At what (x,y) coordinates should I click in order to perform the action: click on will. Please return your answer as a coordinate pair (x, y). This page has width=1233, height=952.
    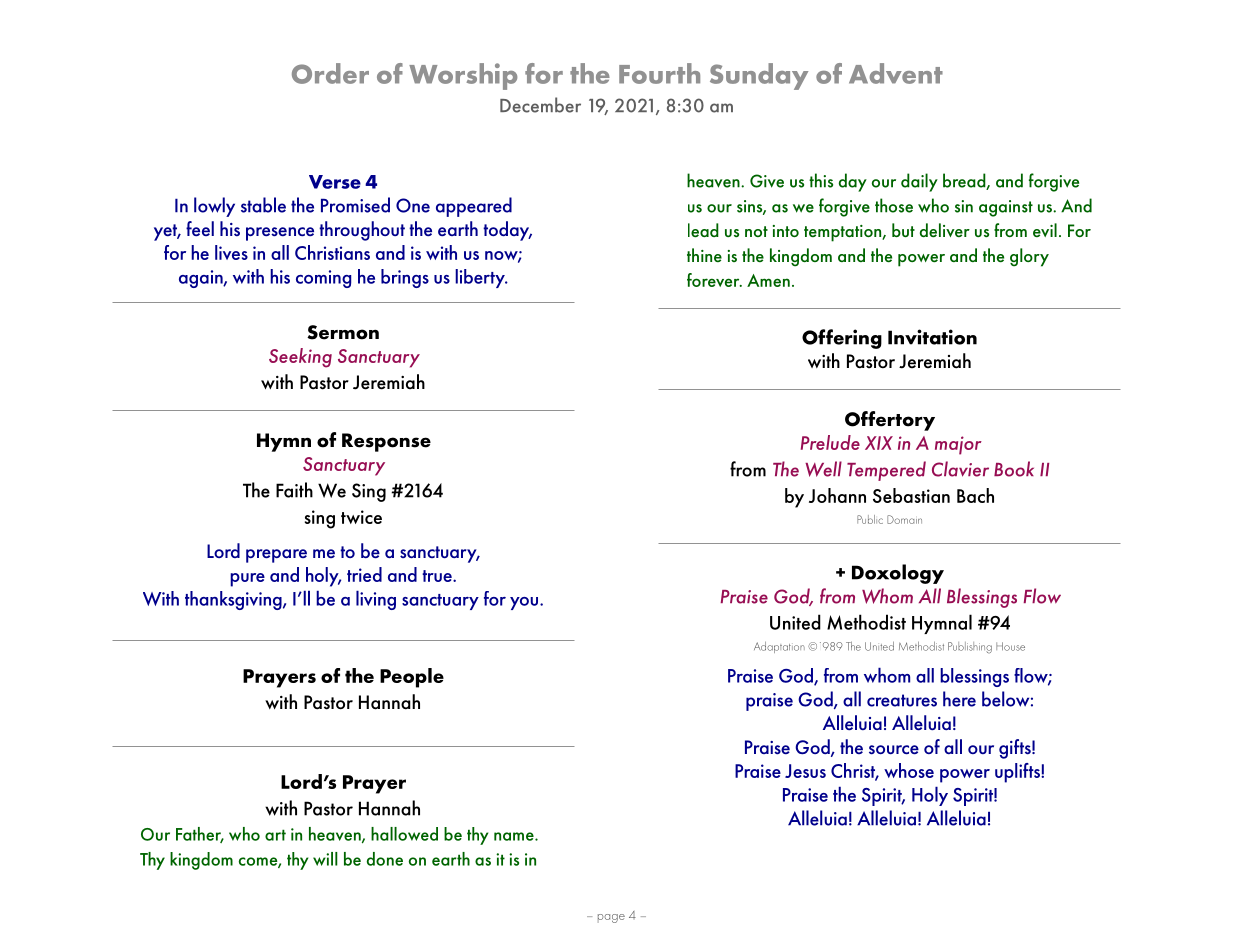
    Looking at the image, I should click on (325, 859).
